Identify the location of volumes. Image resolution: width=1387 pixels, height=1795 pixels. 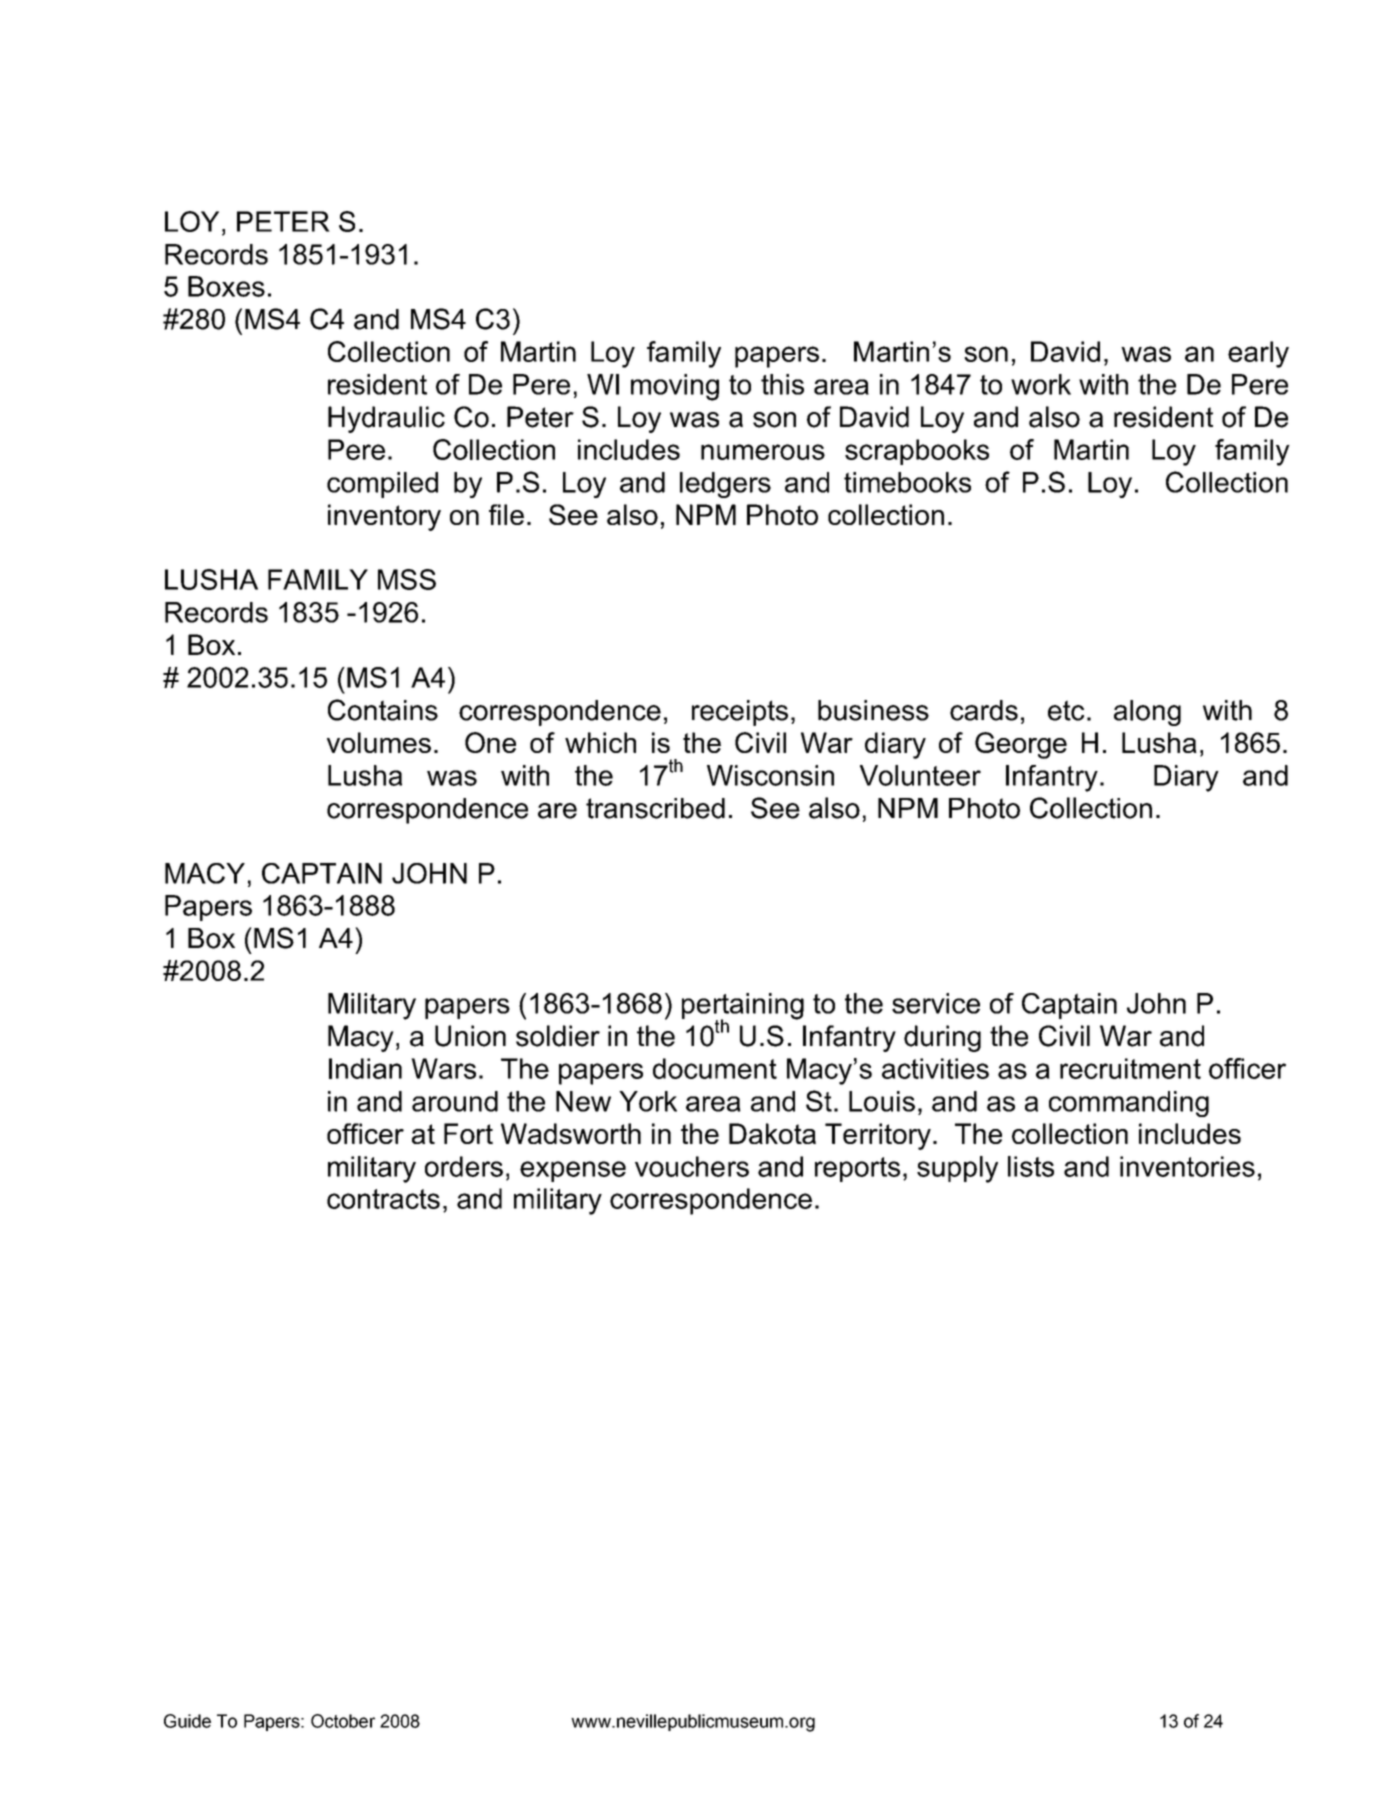
(379, 742).
